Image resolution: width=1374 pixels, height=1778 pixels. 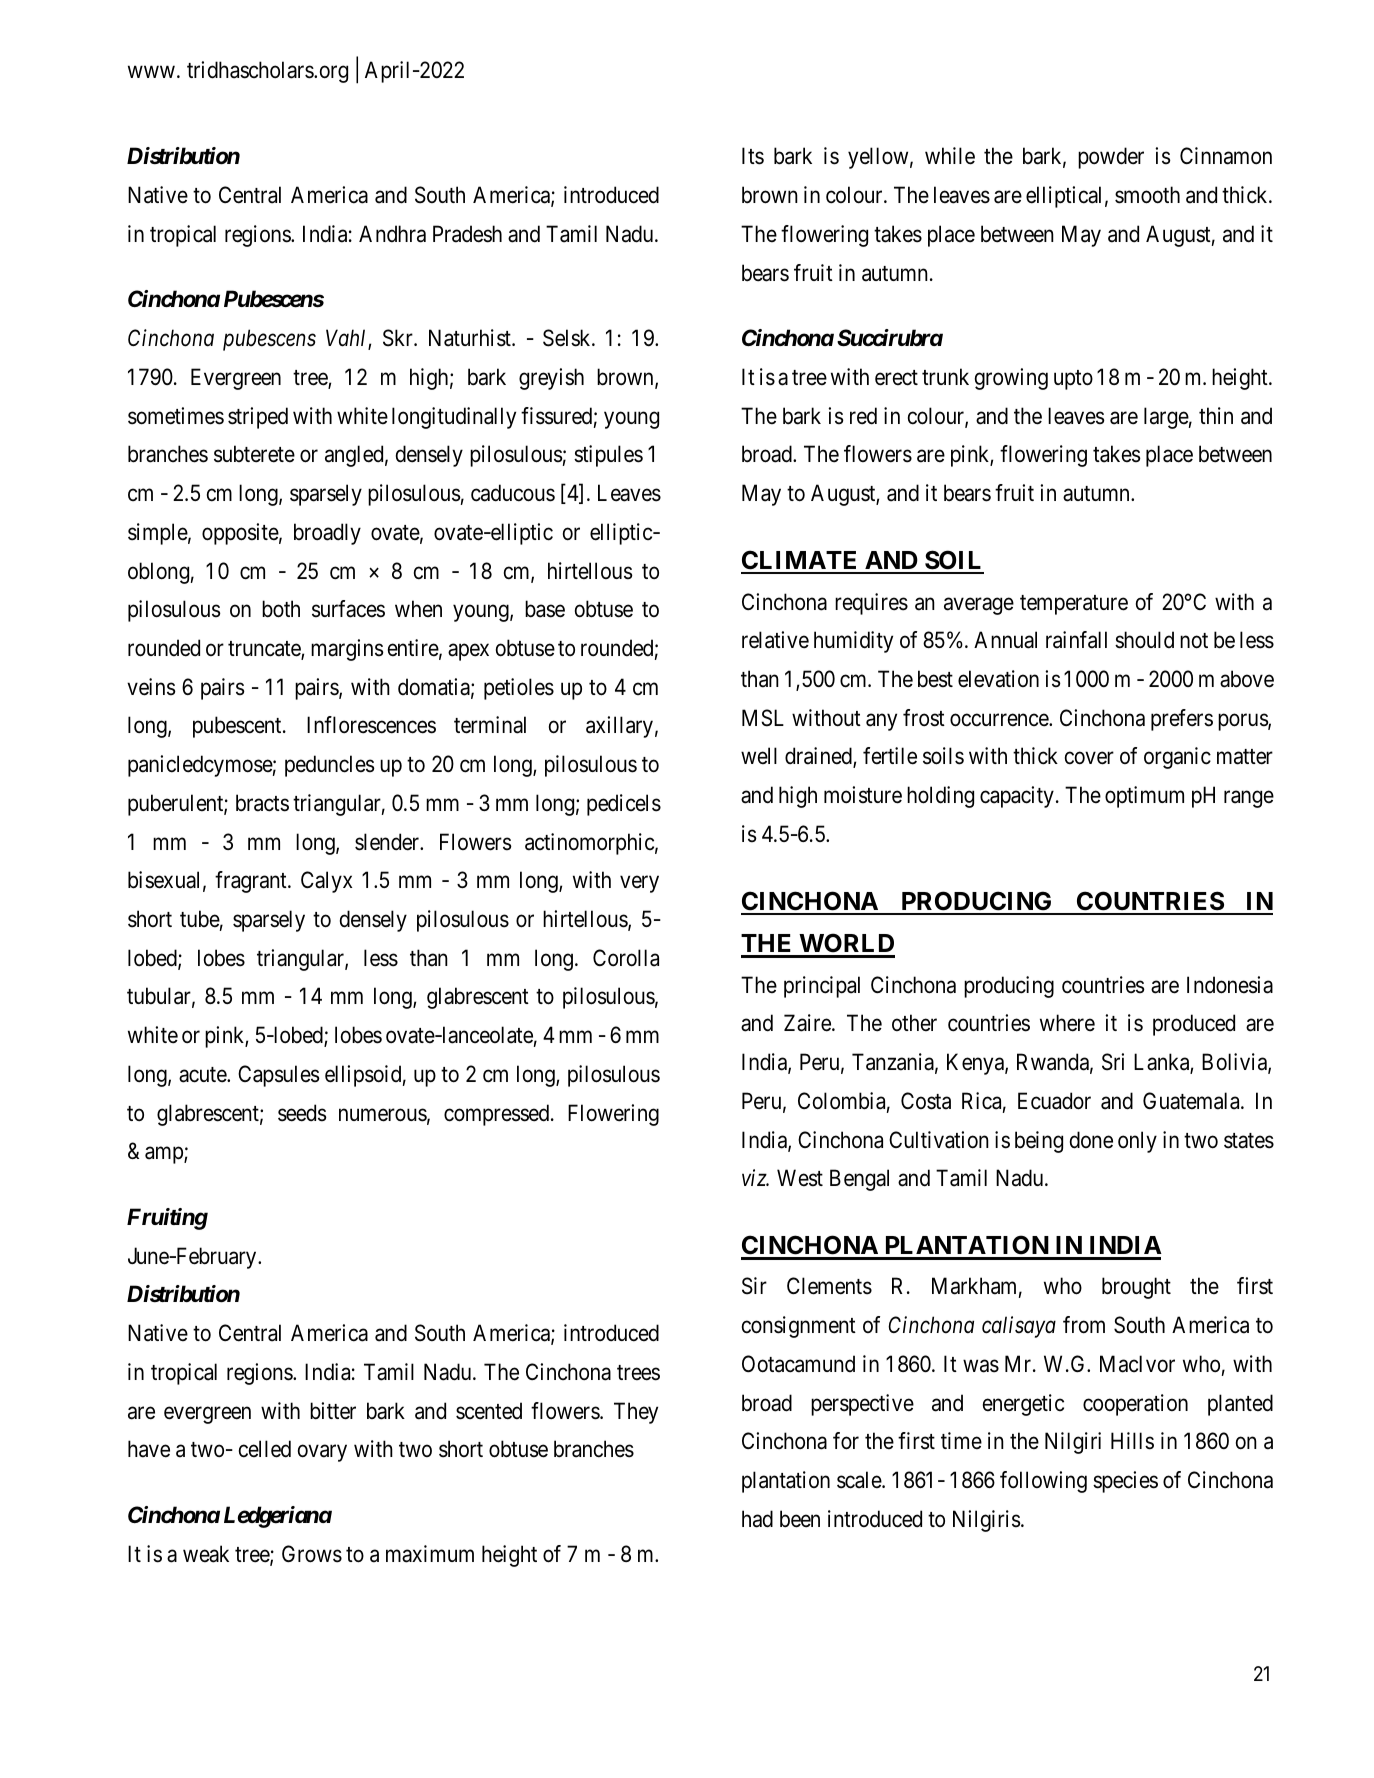 I want to click on seeds, so click(x=302, y=1113).
